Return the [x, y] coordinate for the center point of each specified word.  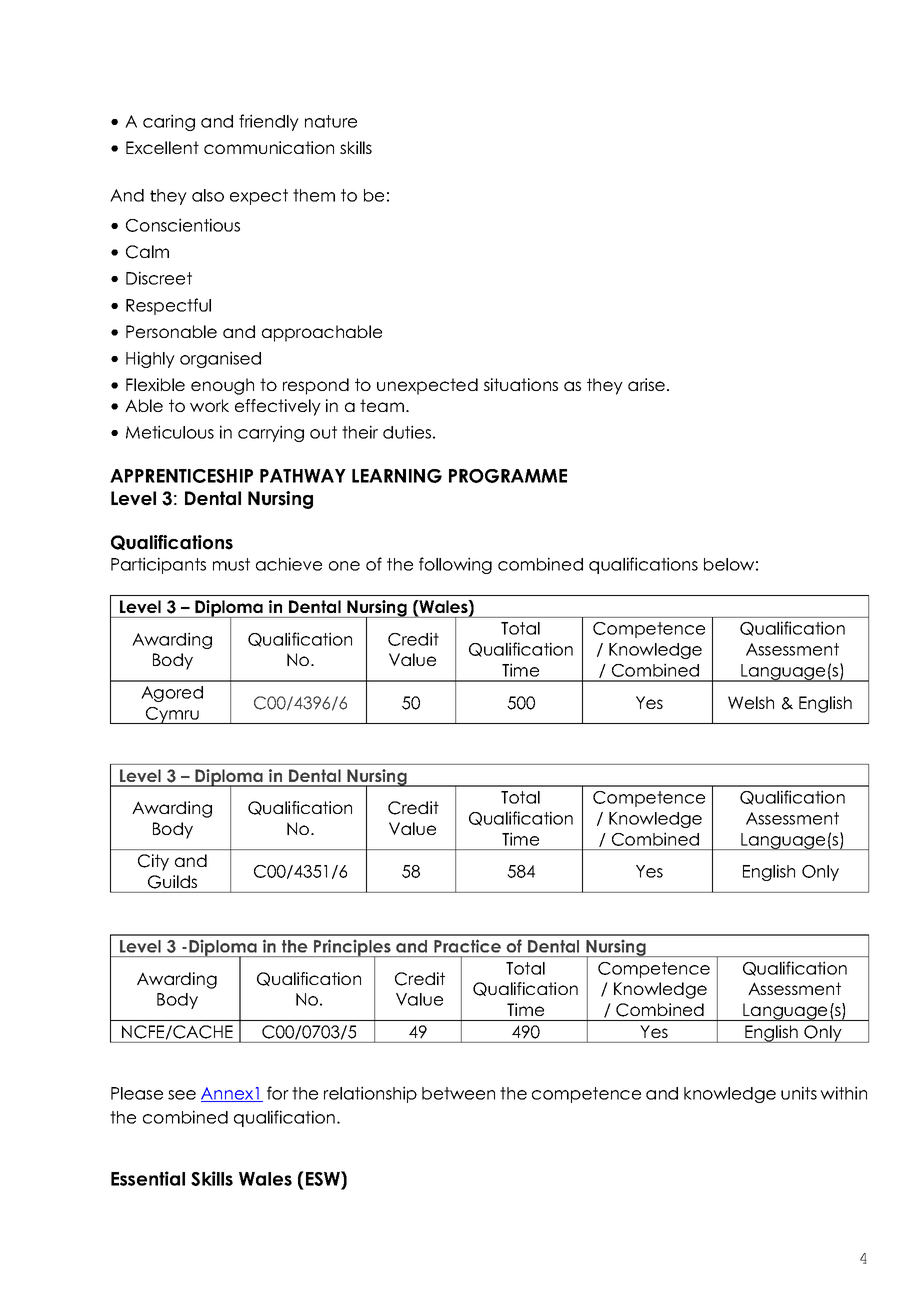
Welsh [751, 702]
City [153, 862]
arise [646, 384]
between [458, 1093]
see [182, 1095]
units [799, 1093]
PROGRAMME [508, 476]
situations [521, 384]
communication [269, 147]
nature [331, 121]
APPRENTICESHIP [181, 476]
